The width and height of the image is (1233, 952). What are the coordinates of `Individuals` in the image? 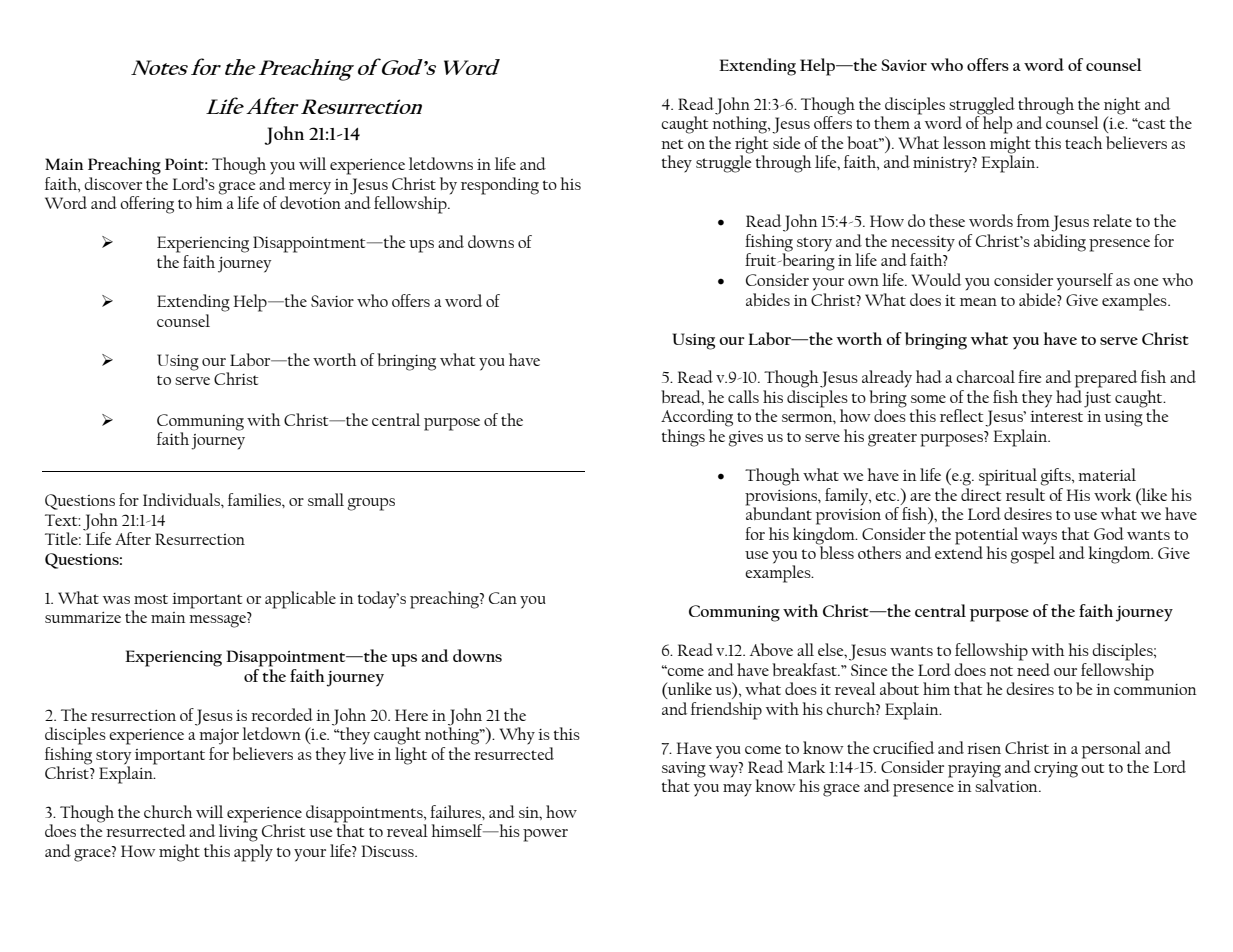 It's located at (182, 499).
